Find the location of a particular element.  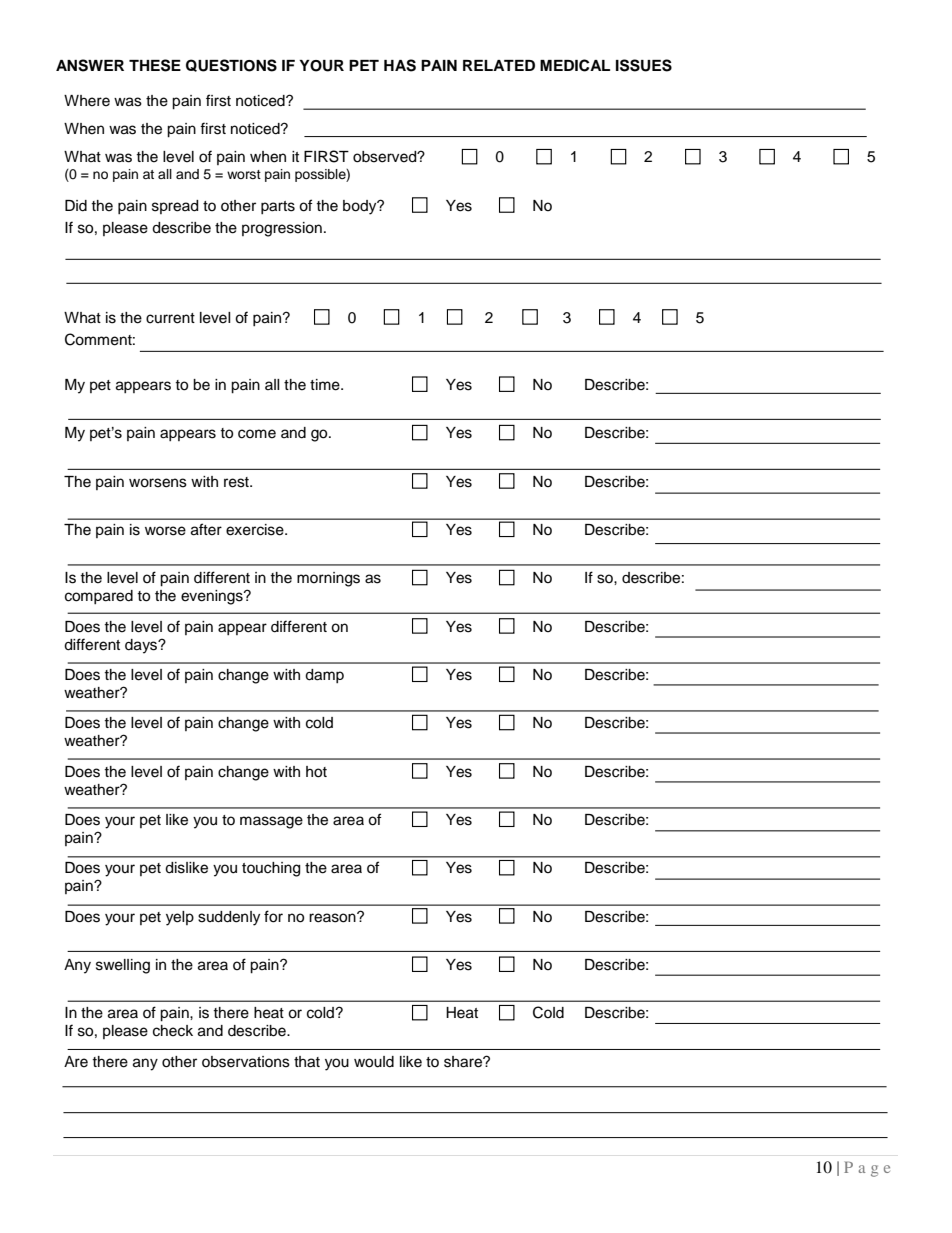

damp is located at coordinates (324, 676).
